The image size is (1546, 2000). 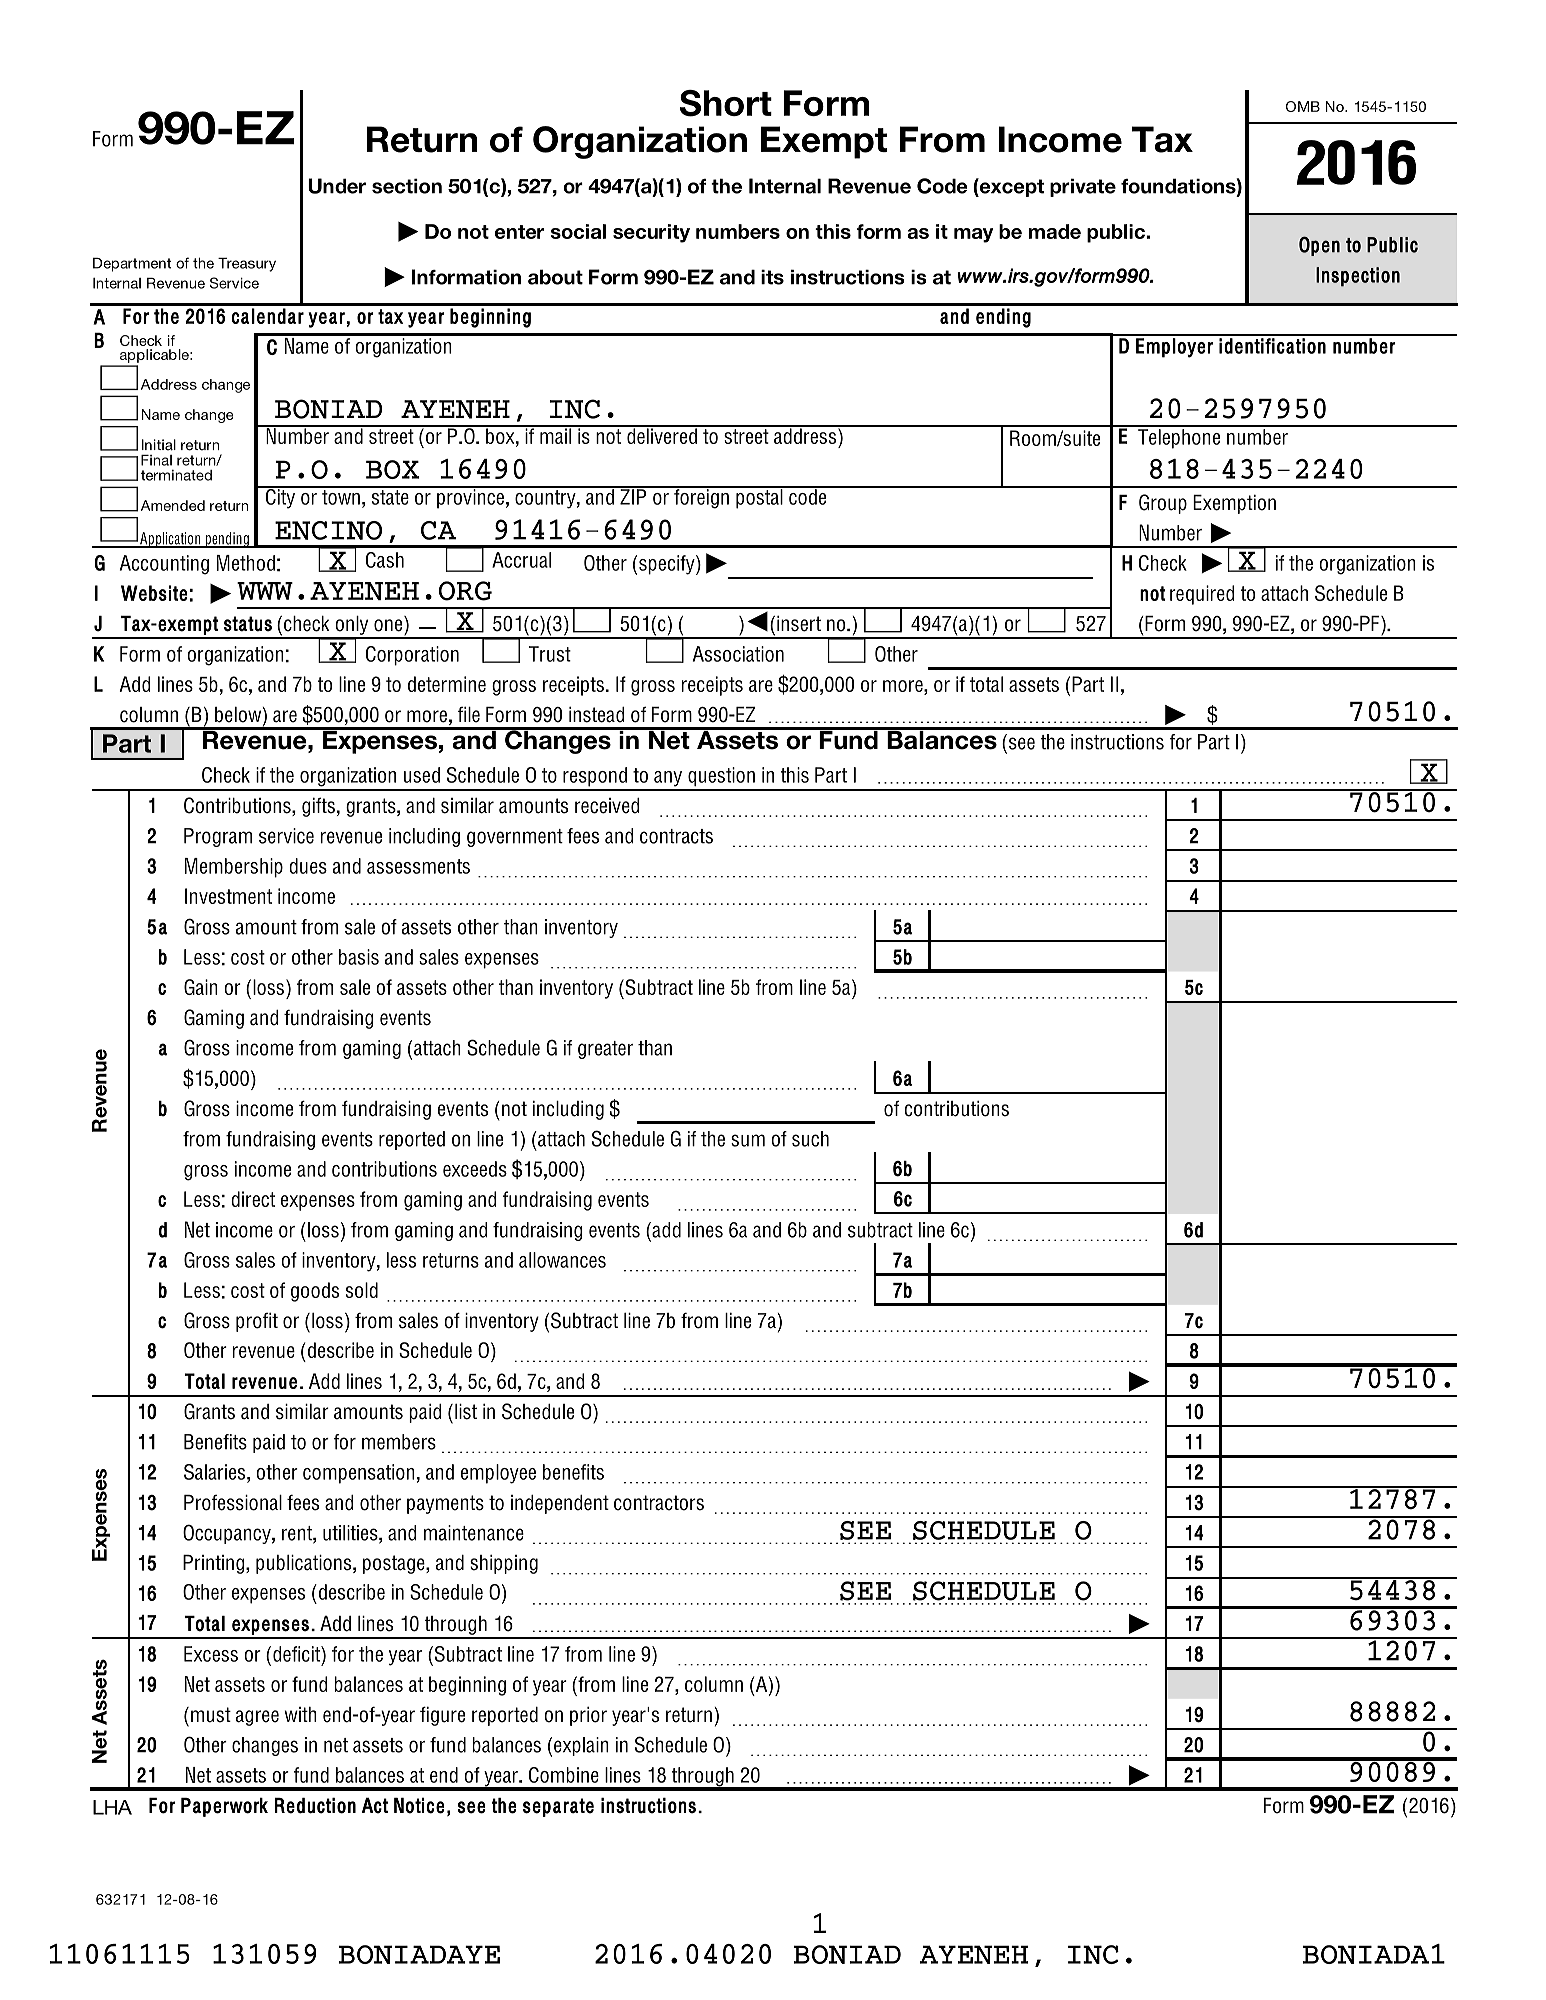 I want to click on explain, so click(x=581, y=1746).
